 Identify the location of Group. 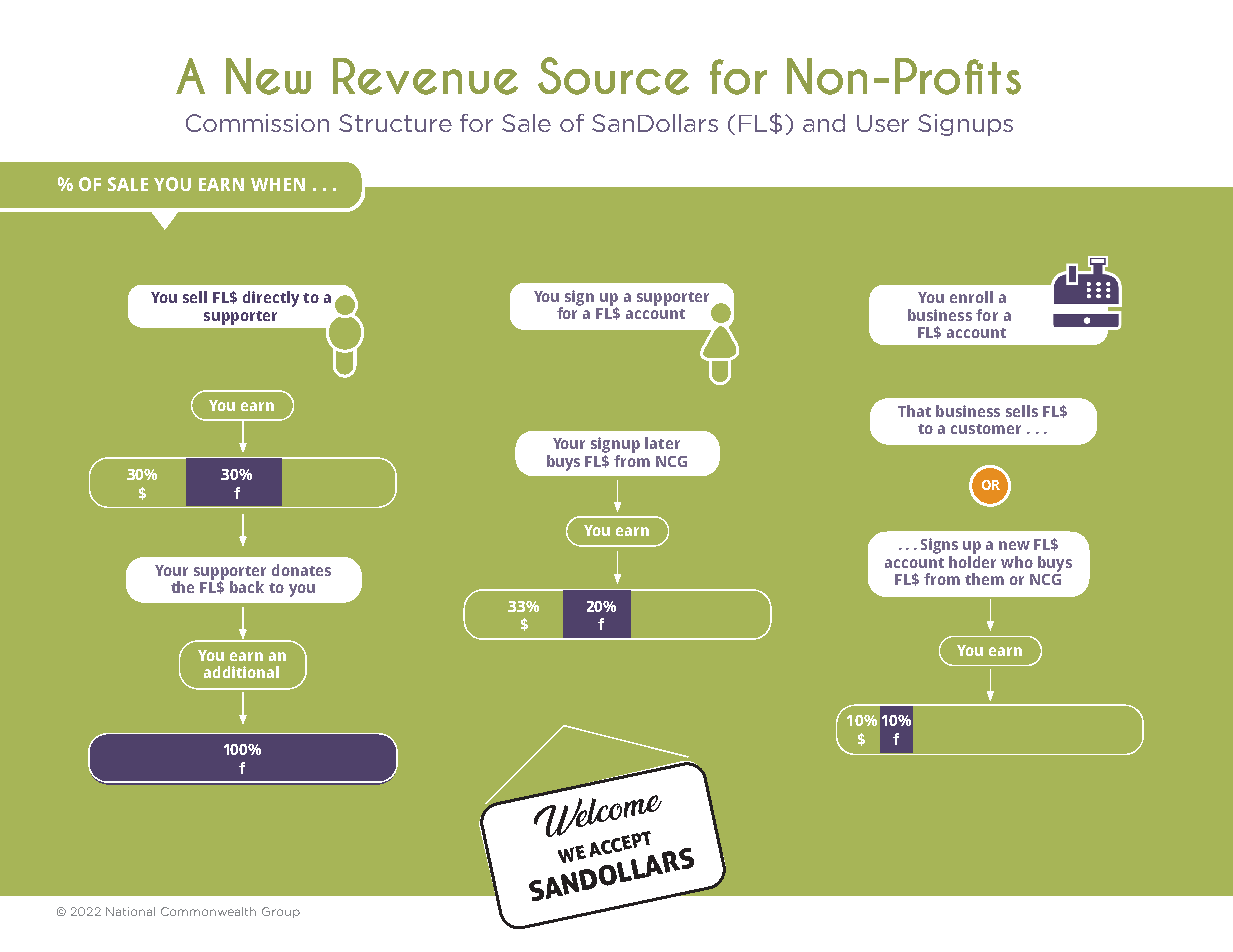
(281, 912).
